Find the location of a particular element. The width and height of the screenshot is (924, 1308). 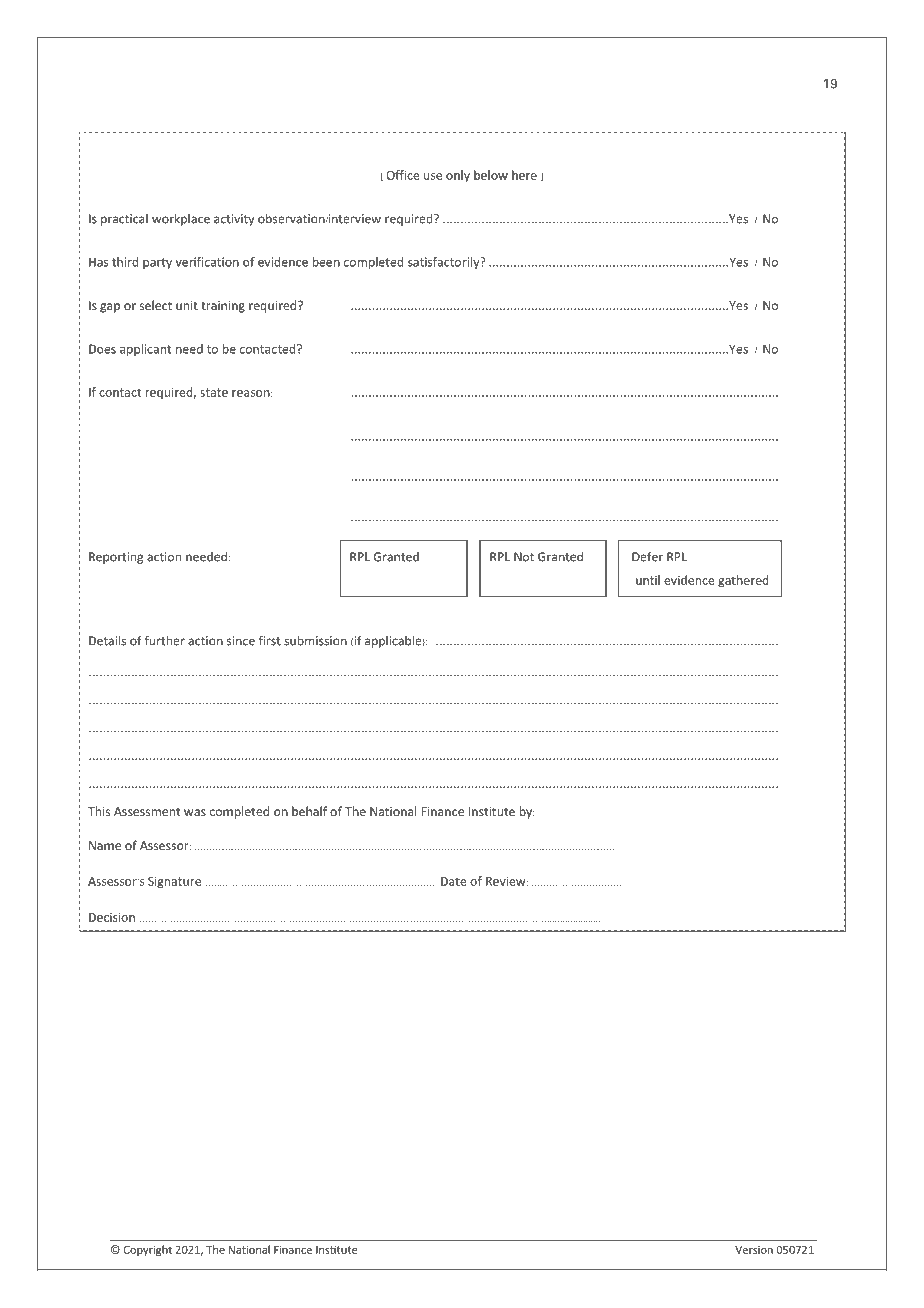

Version is located at coordinates (754, 1250).
